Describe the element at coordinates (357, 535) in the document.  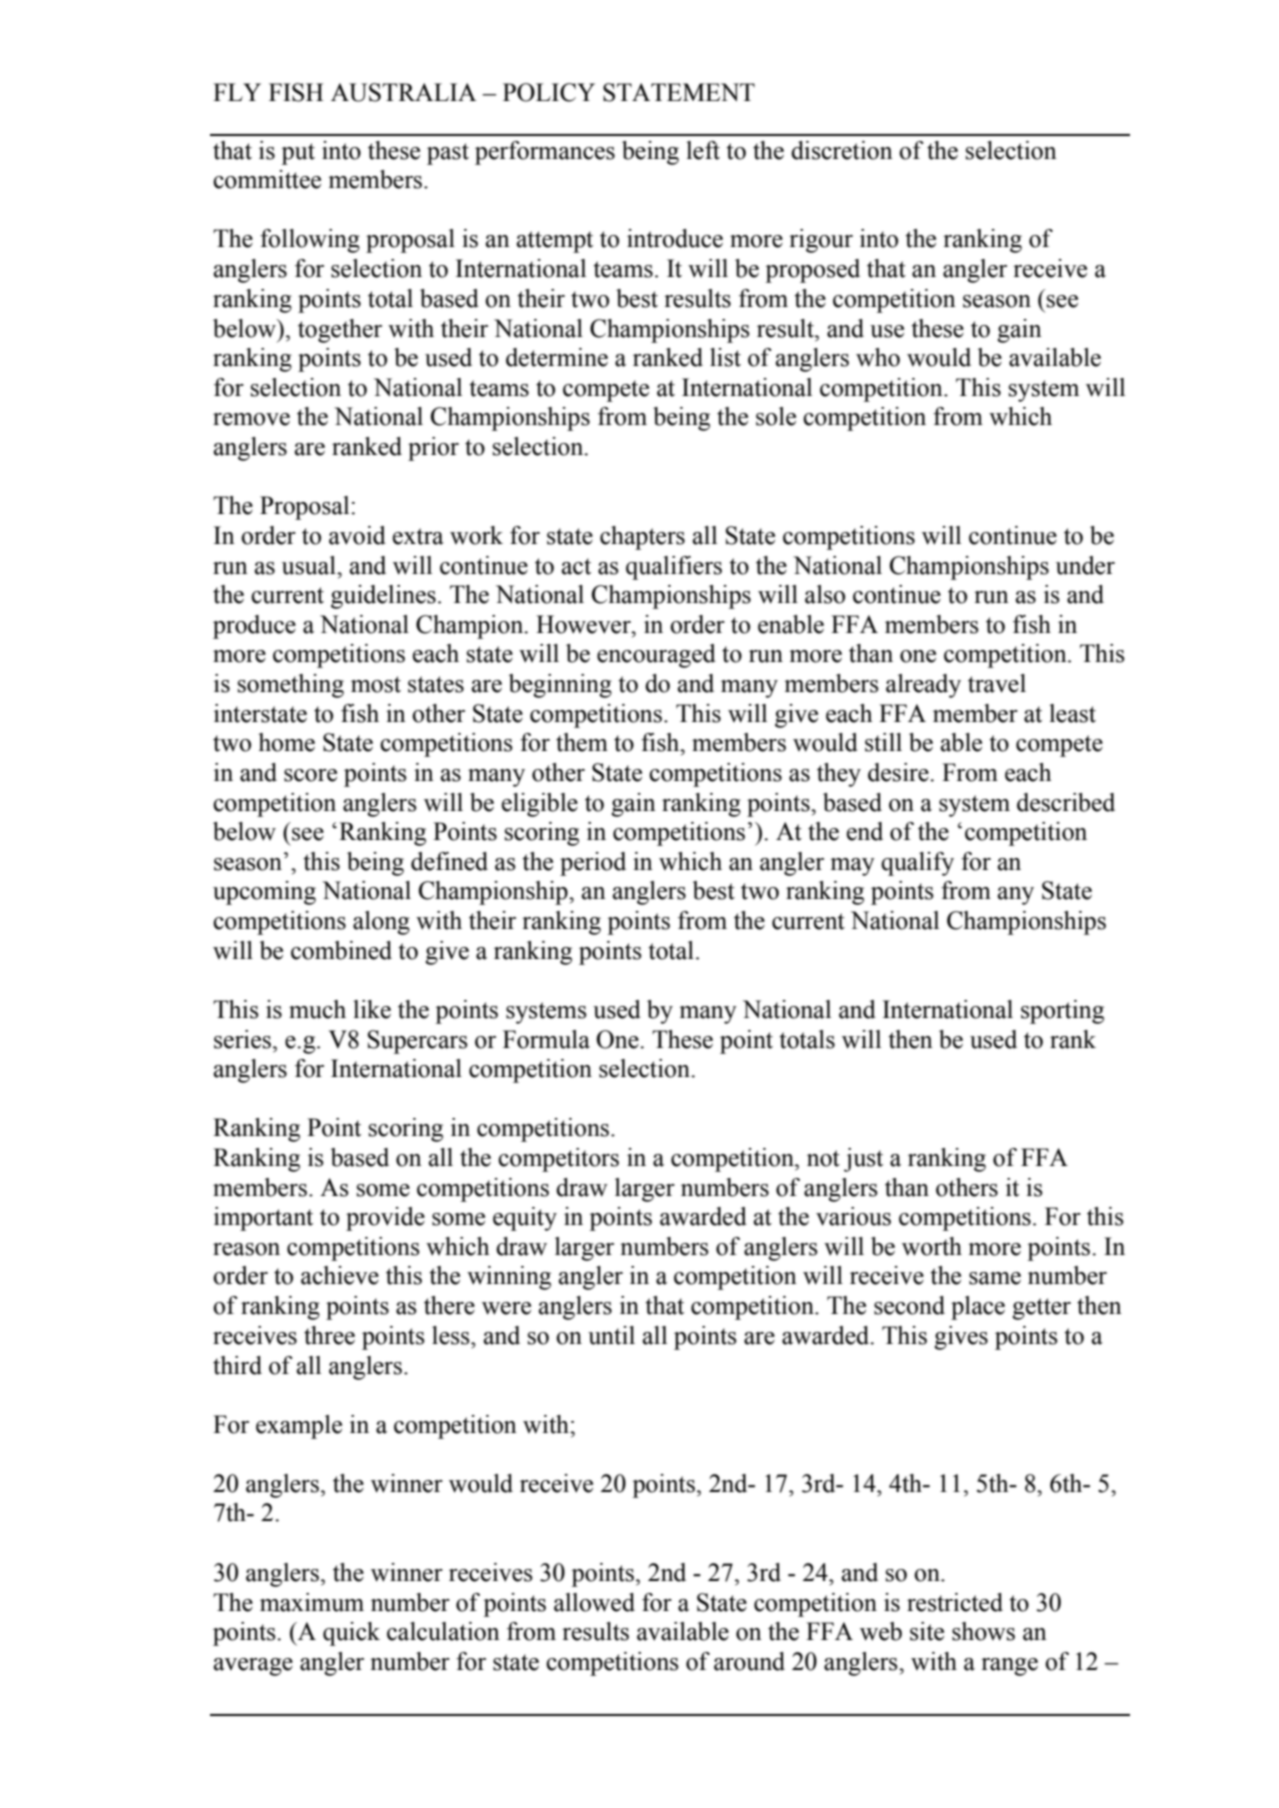
I see `avoid` at that location.
